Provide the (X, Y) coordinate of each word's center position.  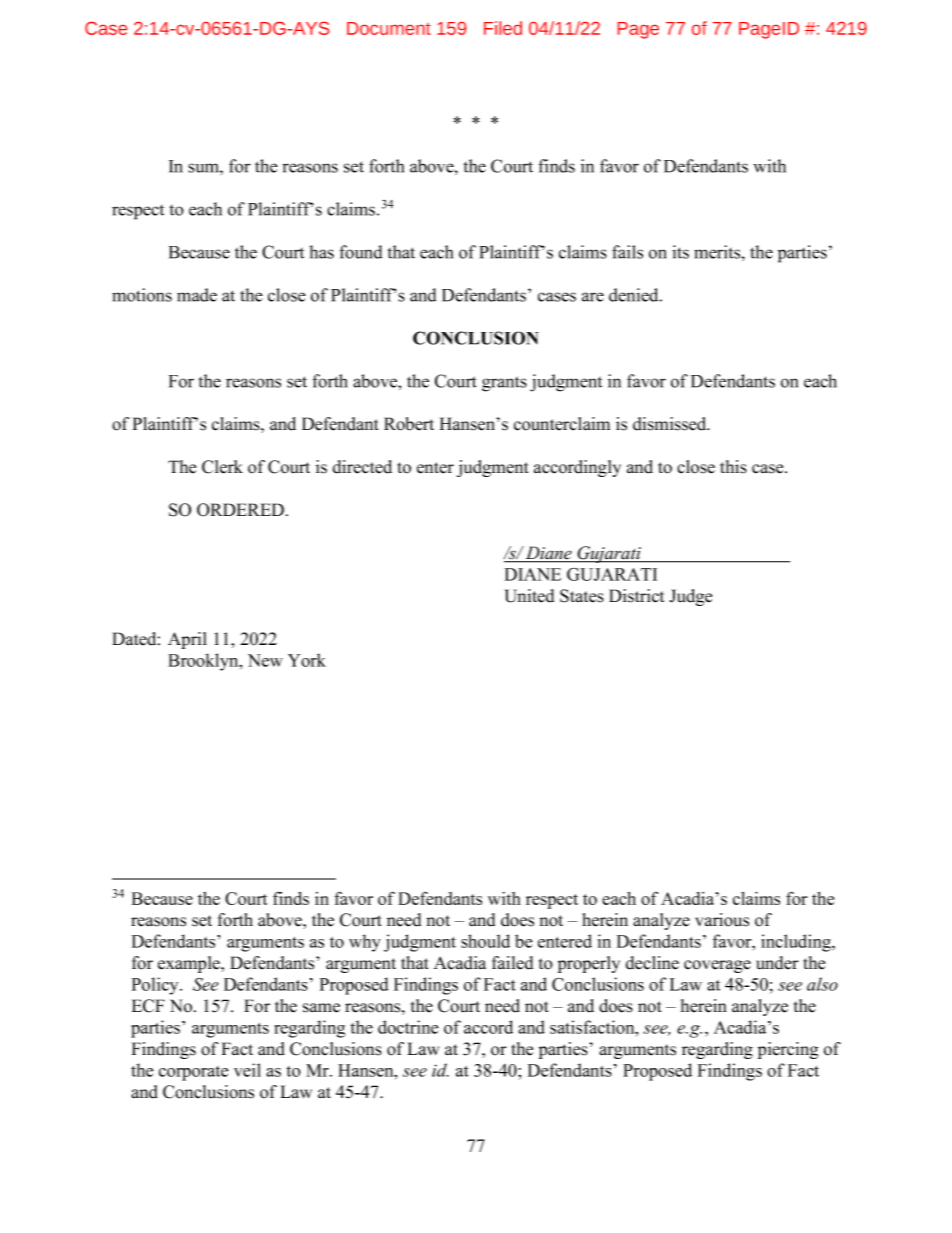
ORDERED (240, 510)
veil (247, 1070)
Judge (691, 597)
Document (389, 28)
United (529, 596)
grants (504, 384)
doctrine (408, 1027)
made (197, 295)
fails (627, 252)
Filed (503, 28)
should (485, 941)
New (265, 660)
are (593, 297)
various (722, 920)
